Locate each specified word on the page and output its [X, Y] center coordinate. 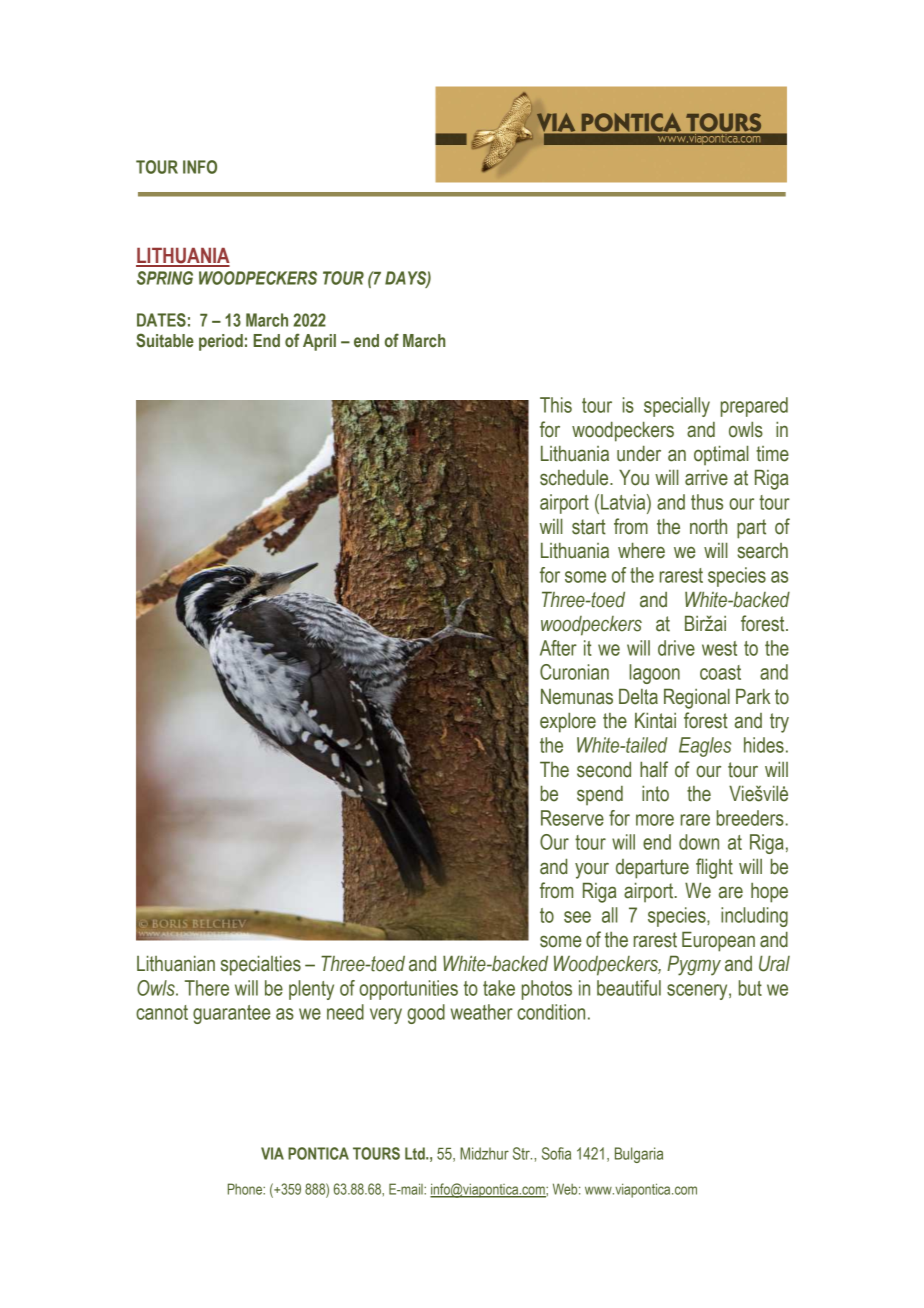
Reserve [572, 818]
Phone [246, 1189]
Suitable [165, 340]
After [558, 648]
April [319, 342]
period [221, 342]
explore [568, 722]
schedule [575, 477]
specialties [261, 965]
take [499, 988]
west [719, 648]
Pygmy [694, 965]
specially [677, 407]
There [207, 988]
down [699, 842]
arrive [706, 478]
